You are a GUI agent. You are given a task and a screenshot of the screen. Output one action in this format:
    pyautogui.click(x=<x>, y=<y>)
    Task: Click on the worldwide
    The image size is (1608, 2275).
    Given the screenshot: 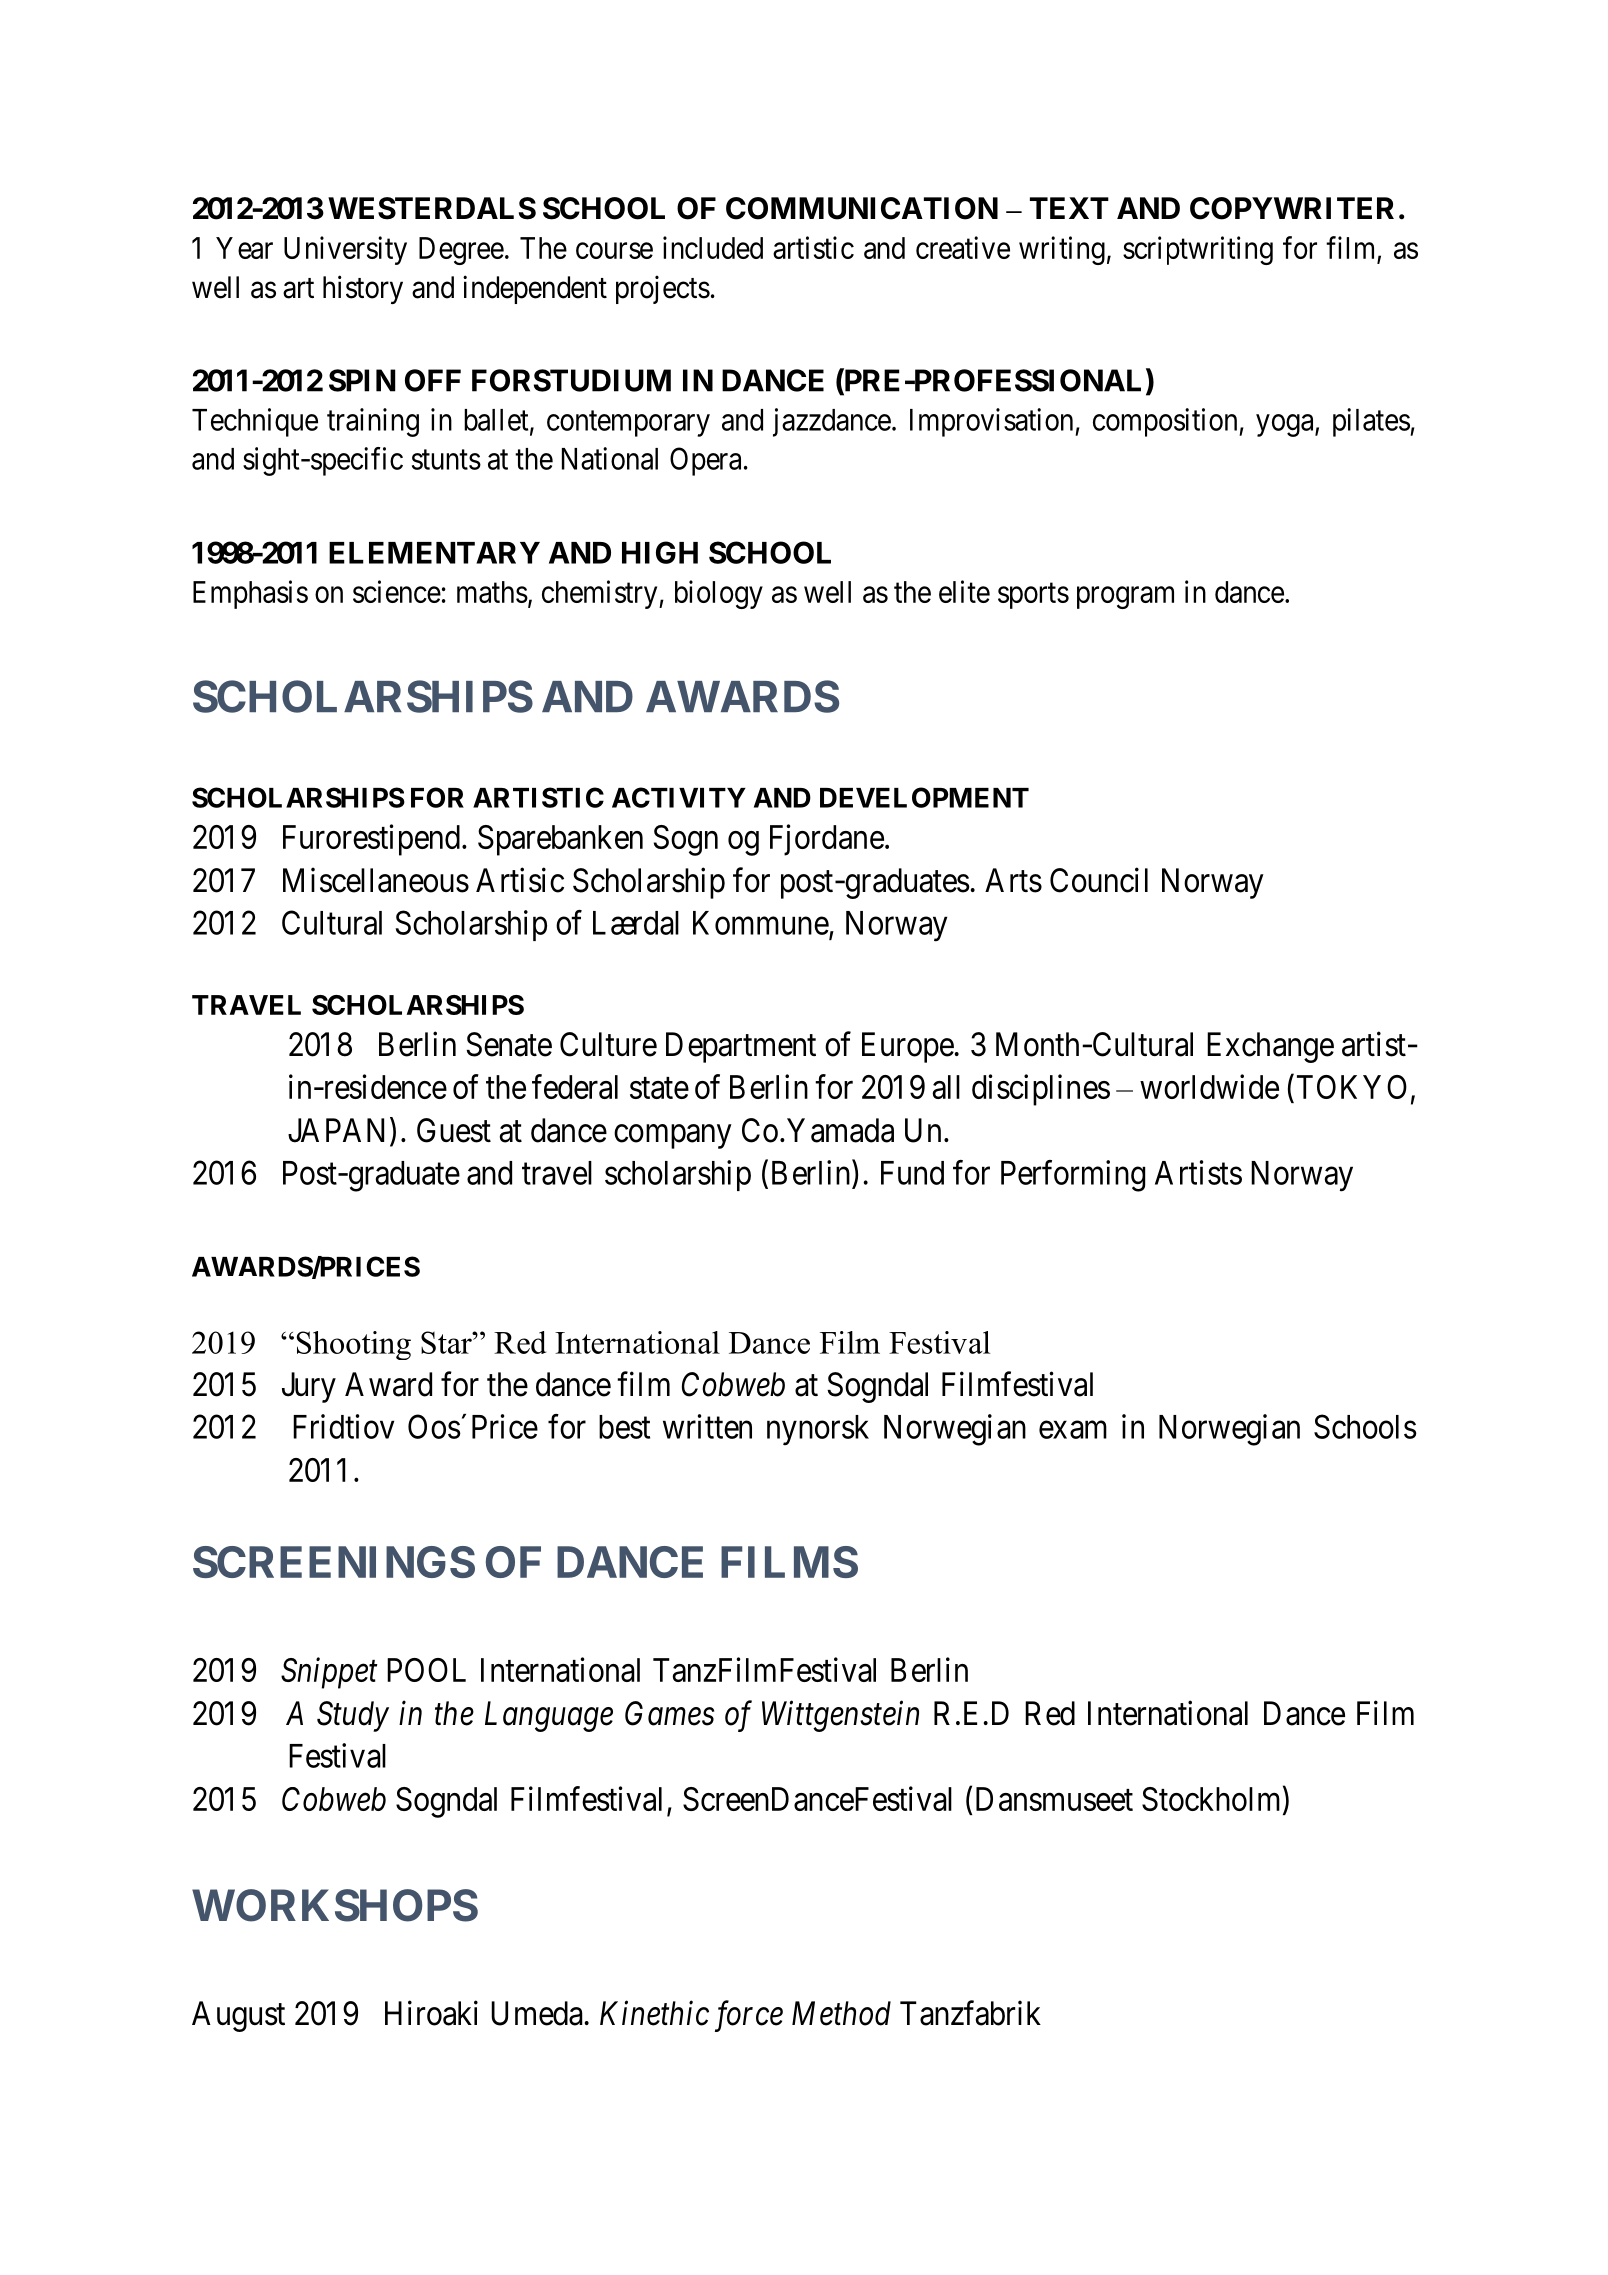 What is the action you would take?
    pyautogui.click(x=1209, y=1086)
